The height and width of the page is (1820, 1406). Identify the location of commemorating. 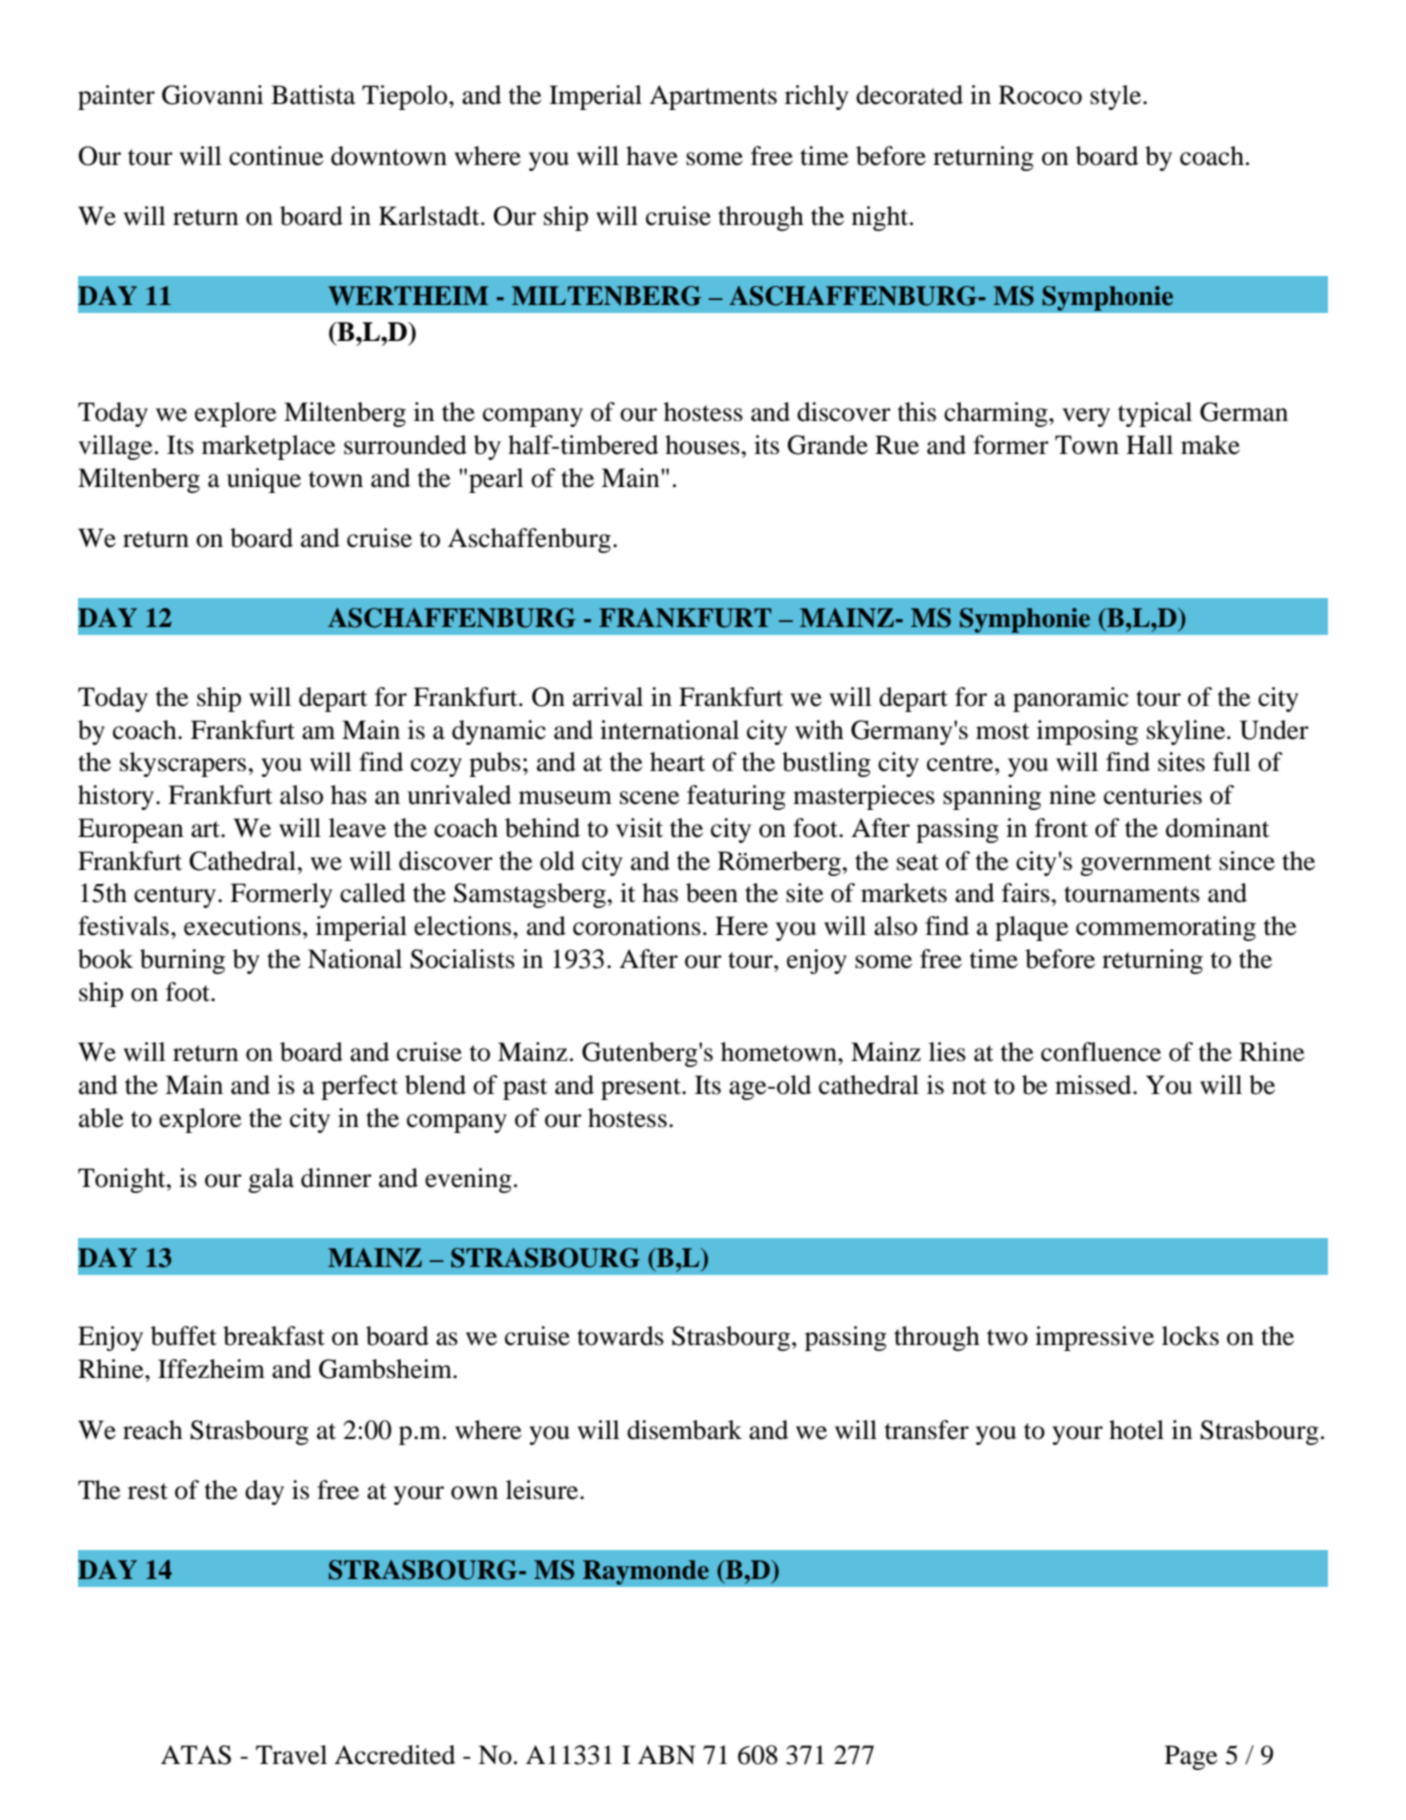
(1166, 928).
